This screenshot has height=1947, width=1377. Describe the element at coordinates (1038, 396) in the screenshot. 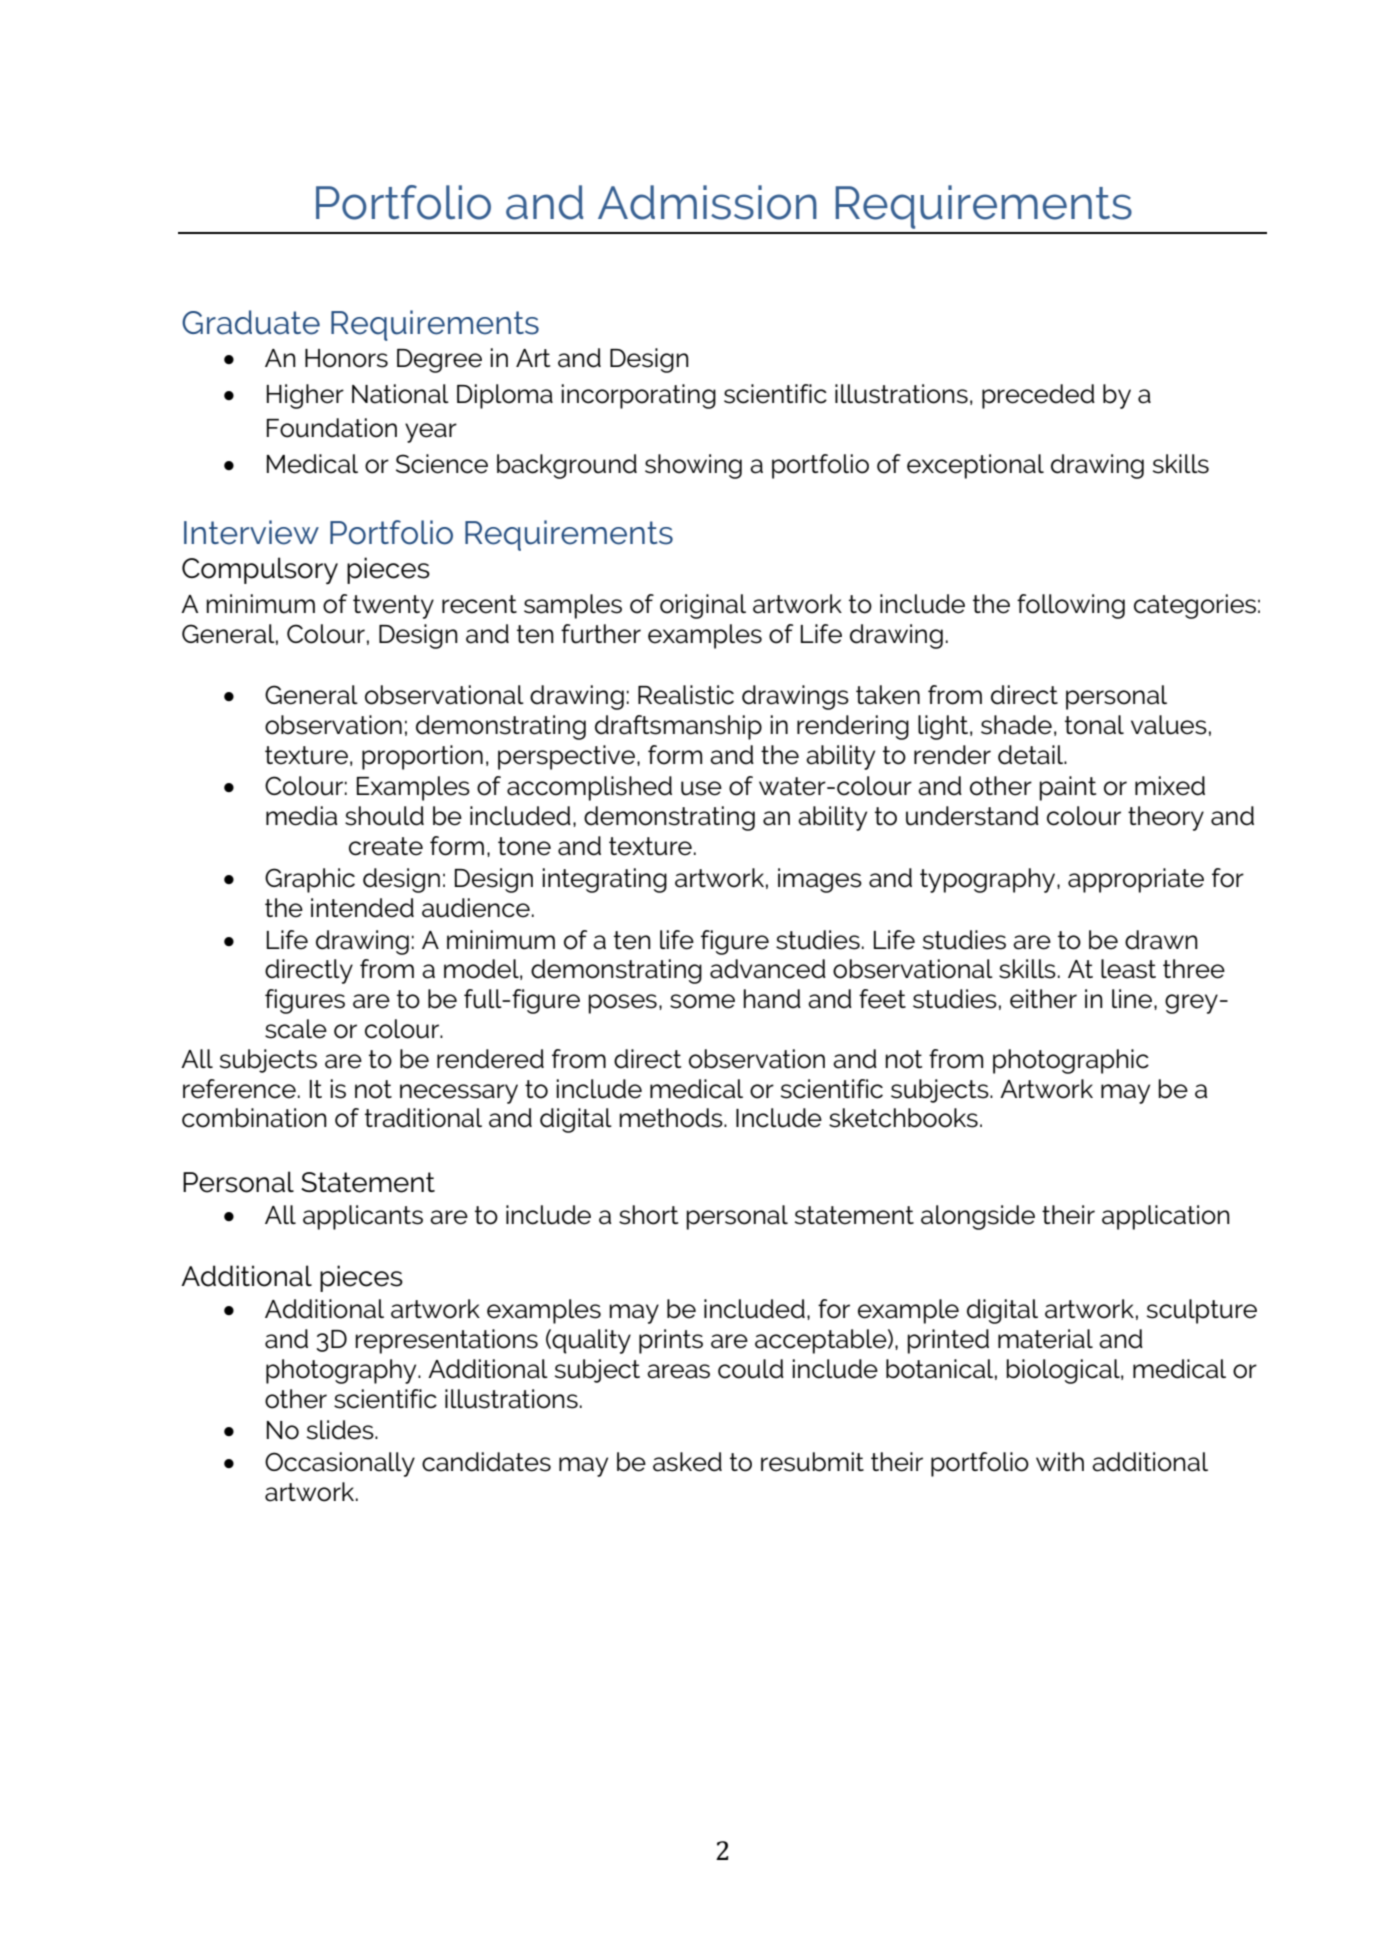

I see `preceded` at that location.
